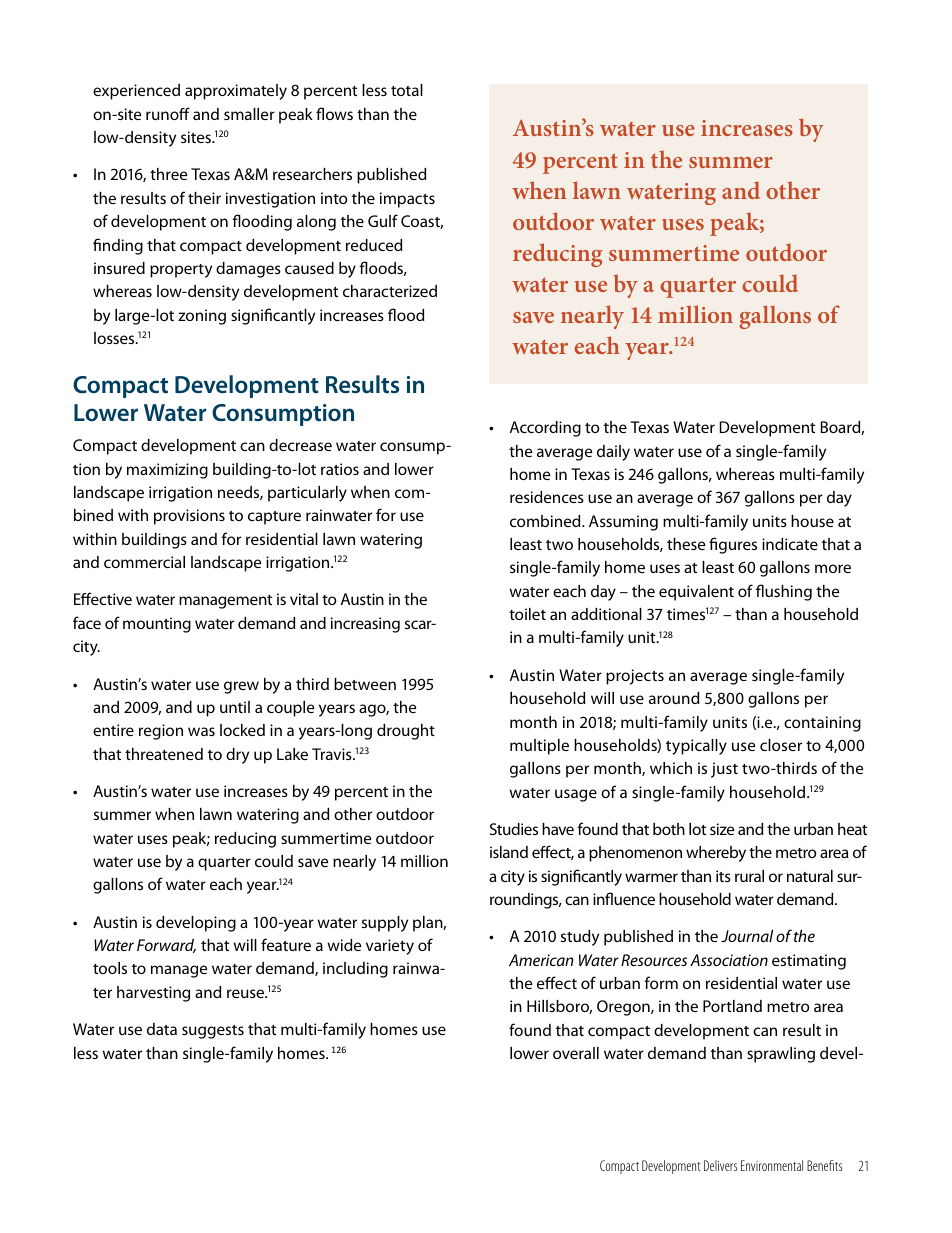  What do you see at coordinates (747, 936) in the screenshot?
I see `Journal` at bounding box center [747, 936].
